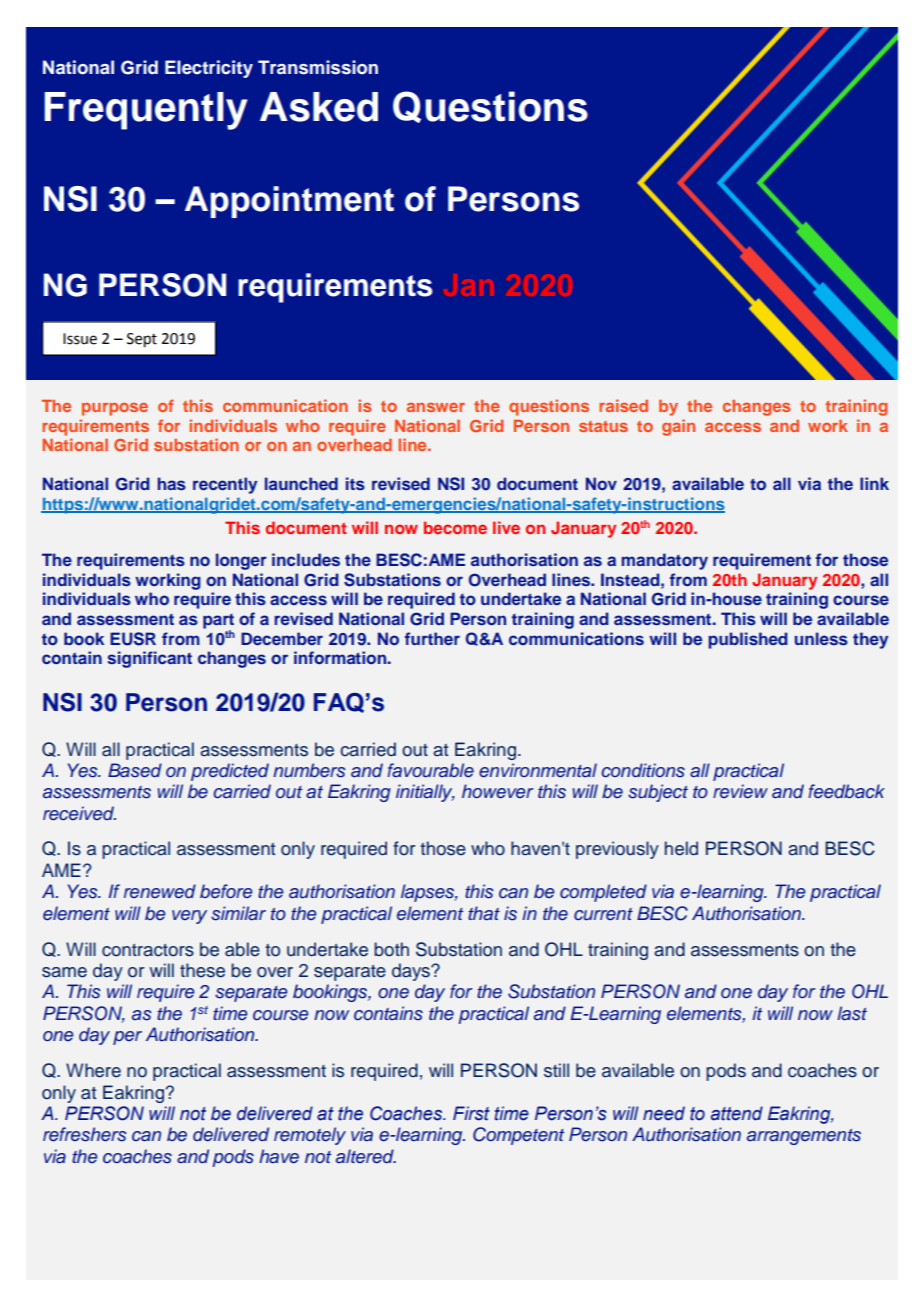 The width and height of the screenshot is (924, 1308). What do you see at coordinates (93, 1070) in the screenshot?
I see `Where` at bounding box center [93, 1070].
